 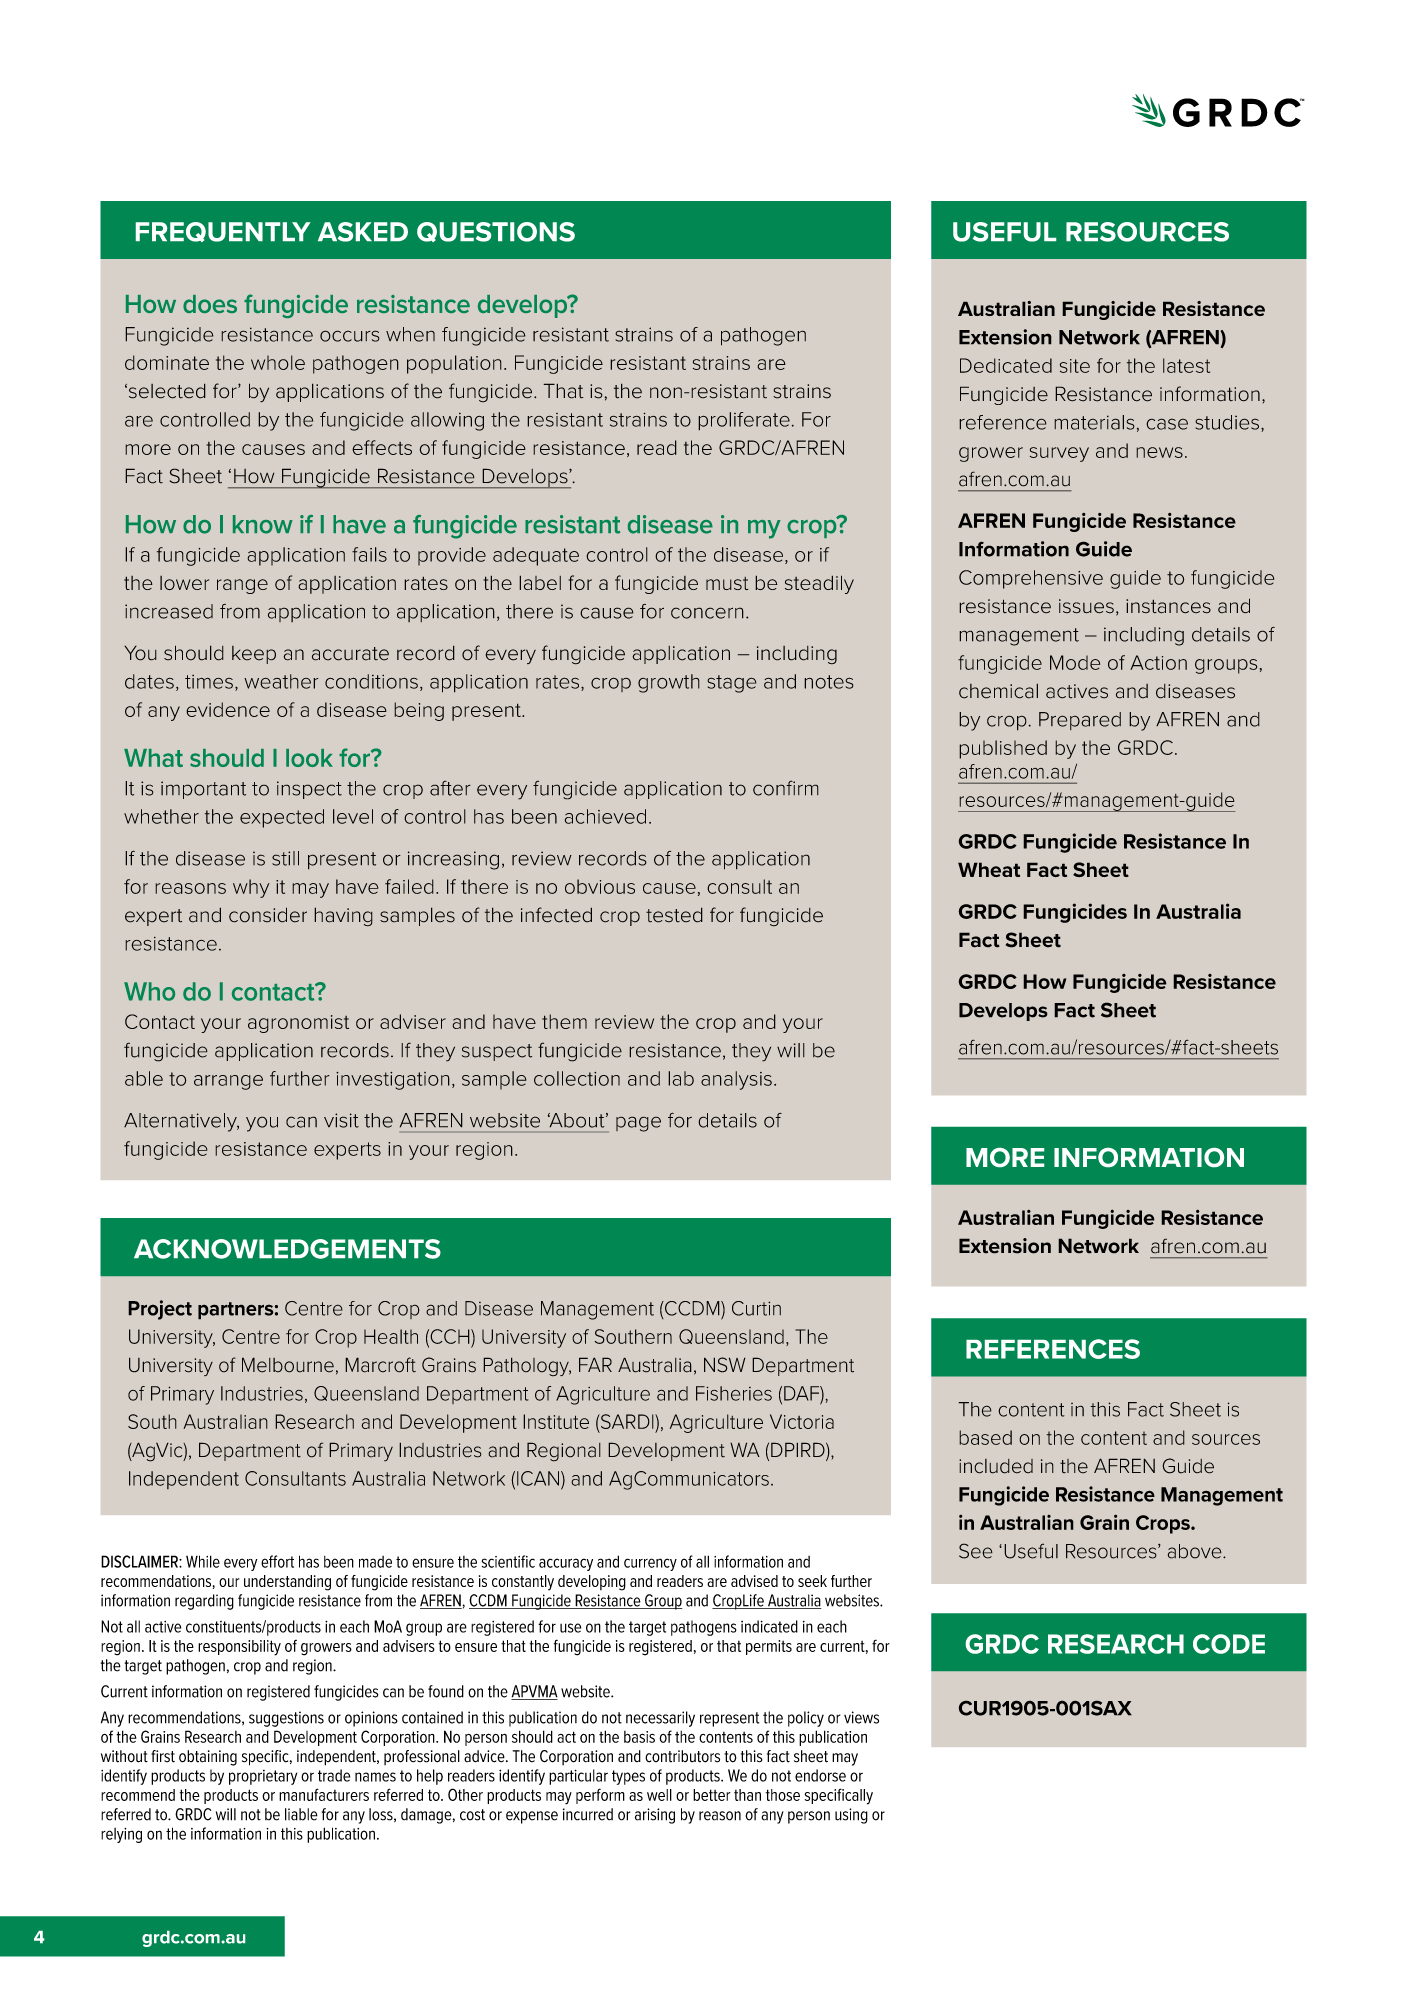 What do you see at coordinates (496, 232) in the screenshot?
I see `QUESTIONS` at bounding box center [496, 232].
